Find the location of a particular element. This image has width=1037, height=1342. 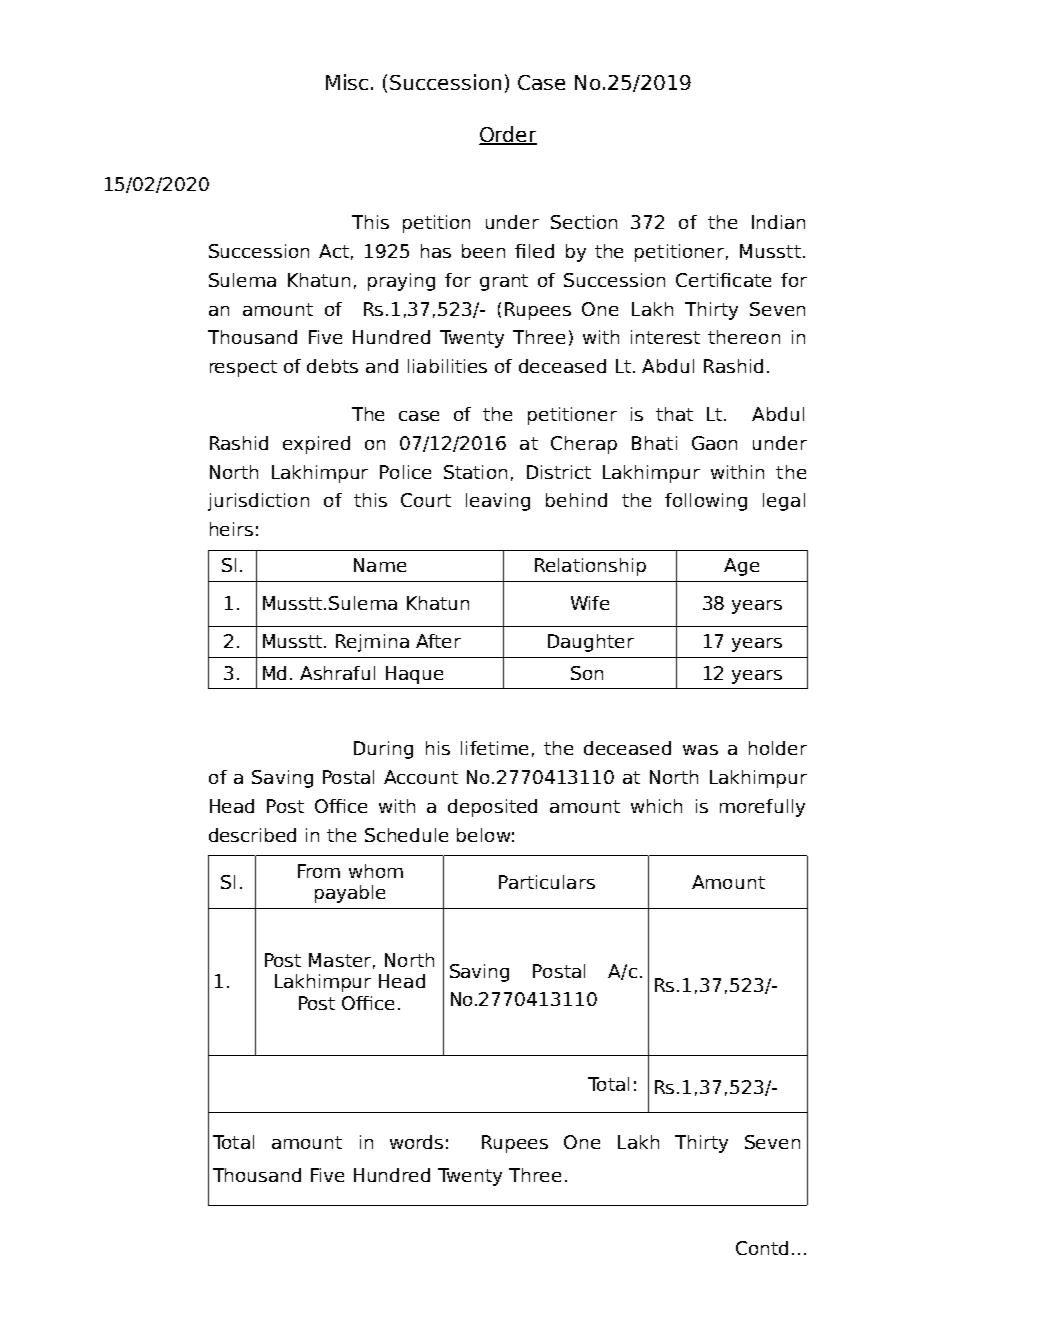

following is located at coordinates (706, 502).
